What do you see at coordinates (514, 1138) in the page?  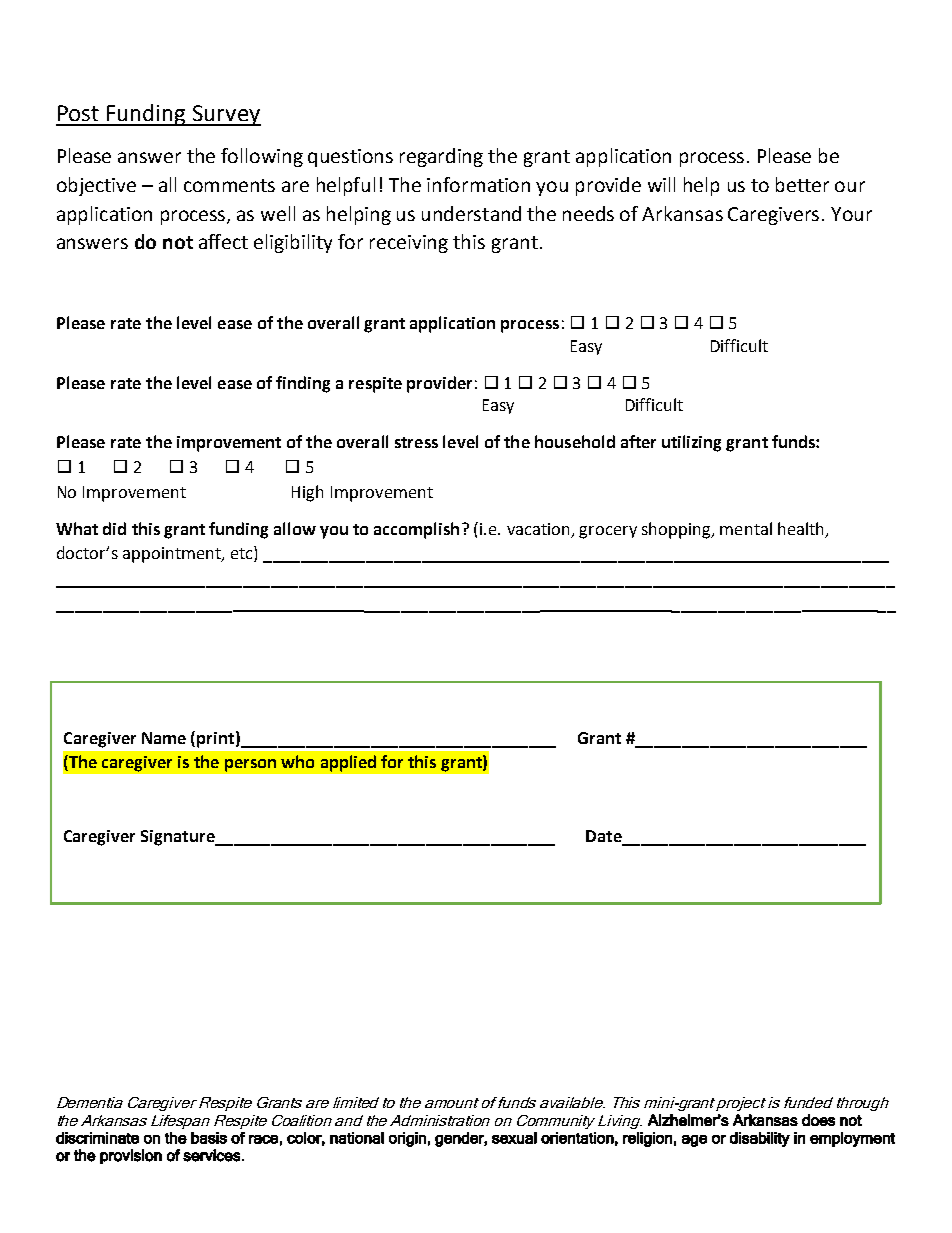 I see `sexual` at bounding box center [514, 1138].
